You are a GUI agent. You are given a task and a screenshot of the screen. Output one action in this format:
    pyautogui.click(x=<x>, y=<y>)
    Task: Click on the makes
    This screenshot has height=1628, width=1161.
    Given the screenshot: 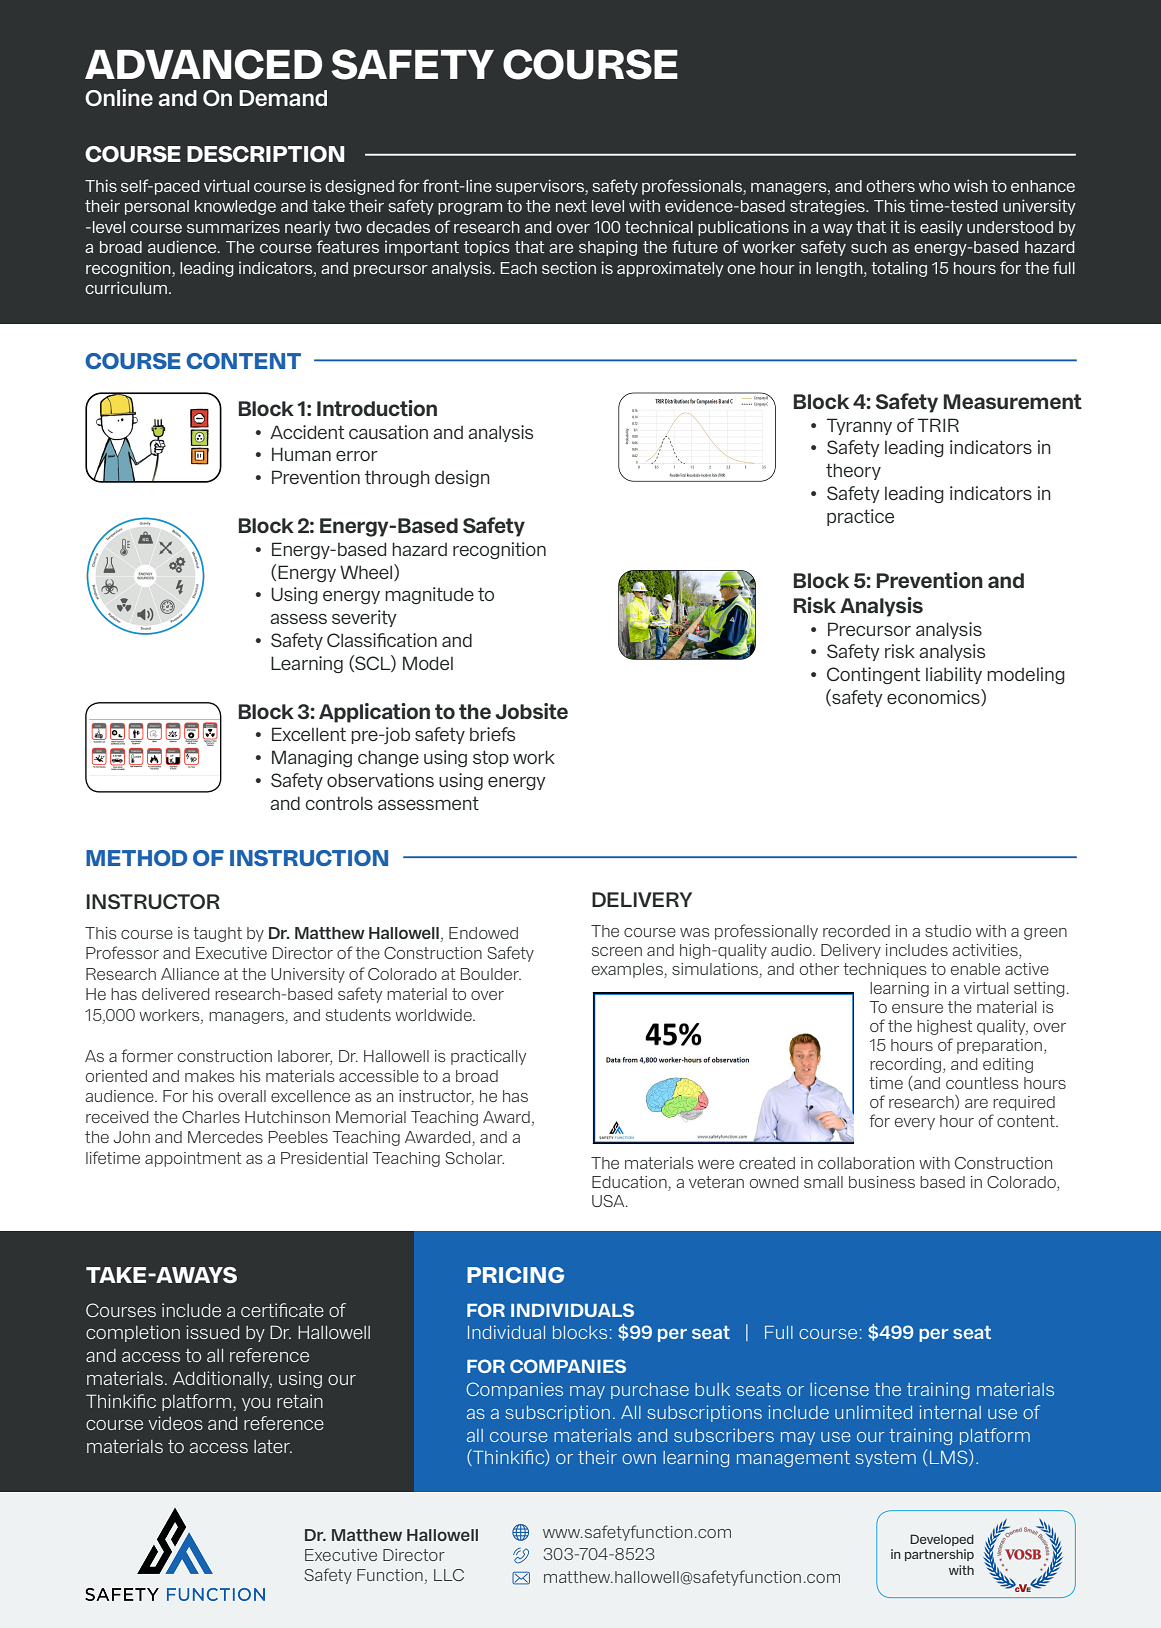 What is the action you would take?
    pyautogui.click(x=210, y=1076)
